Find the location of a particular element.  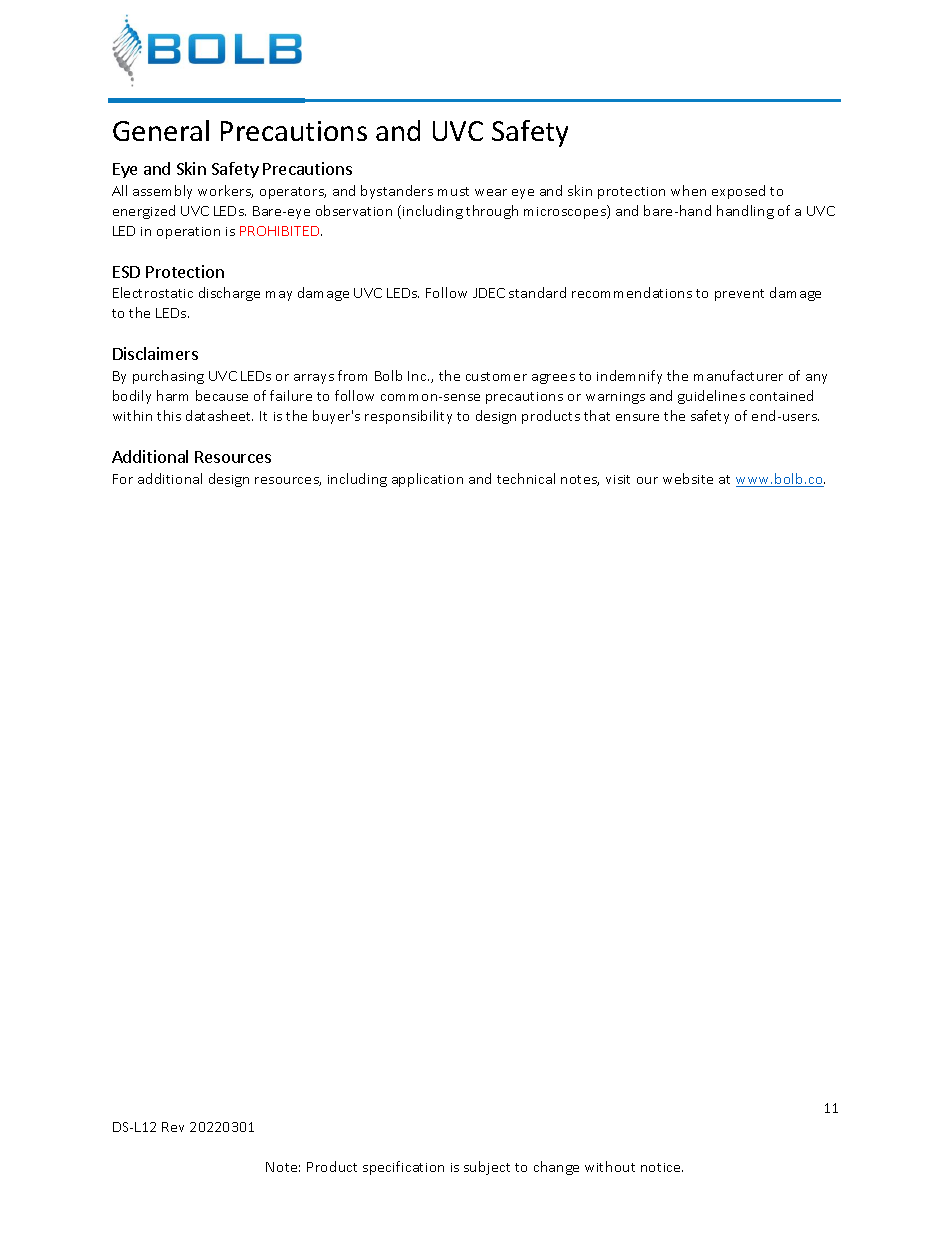

exposed is located at coordinates (738, 192).
